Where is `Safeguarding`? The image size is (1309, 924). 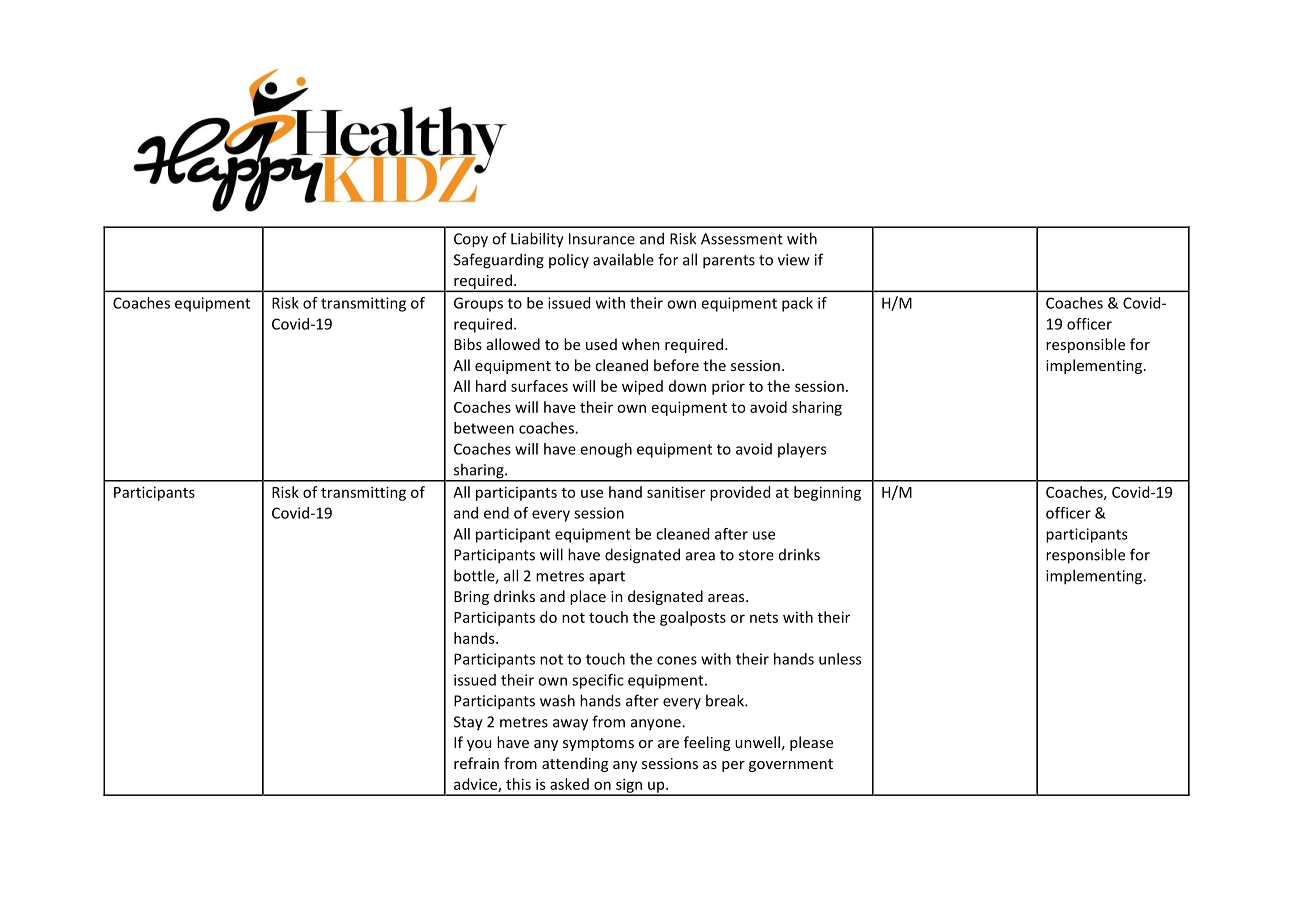 Safeguarding is located at coordinates (499, 261).
